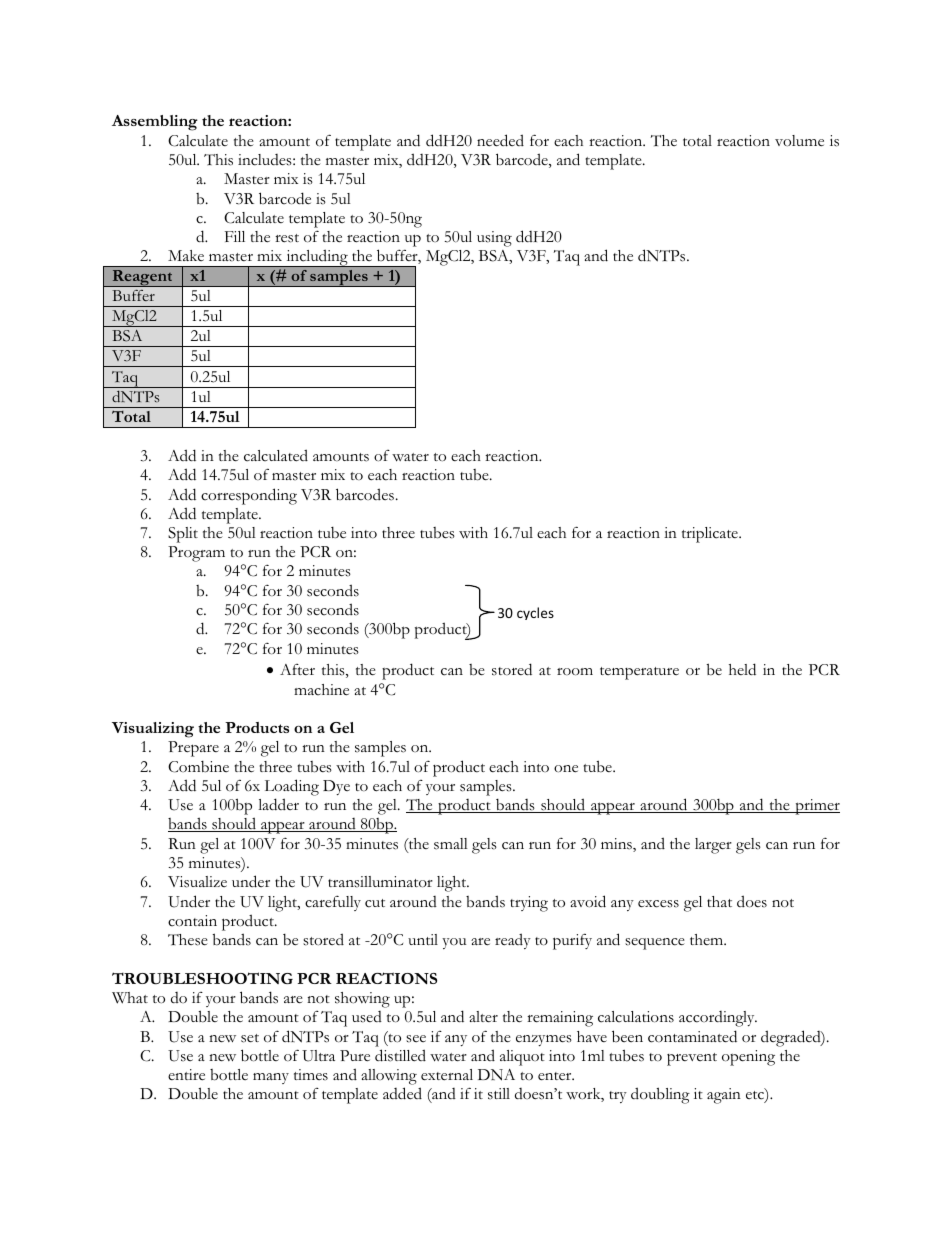  I want to click on corresponding, so click(249, 496).
